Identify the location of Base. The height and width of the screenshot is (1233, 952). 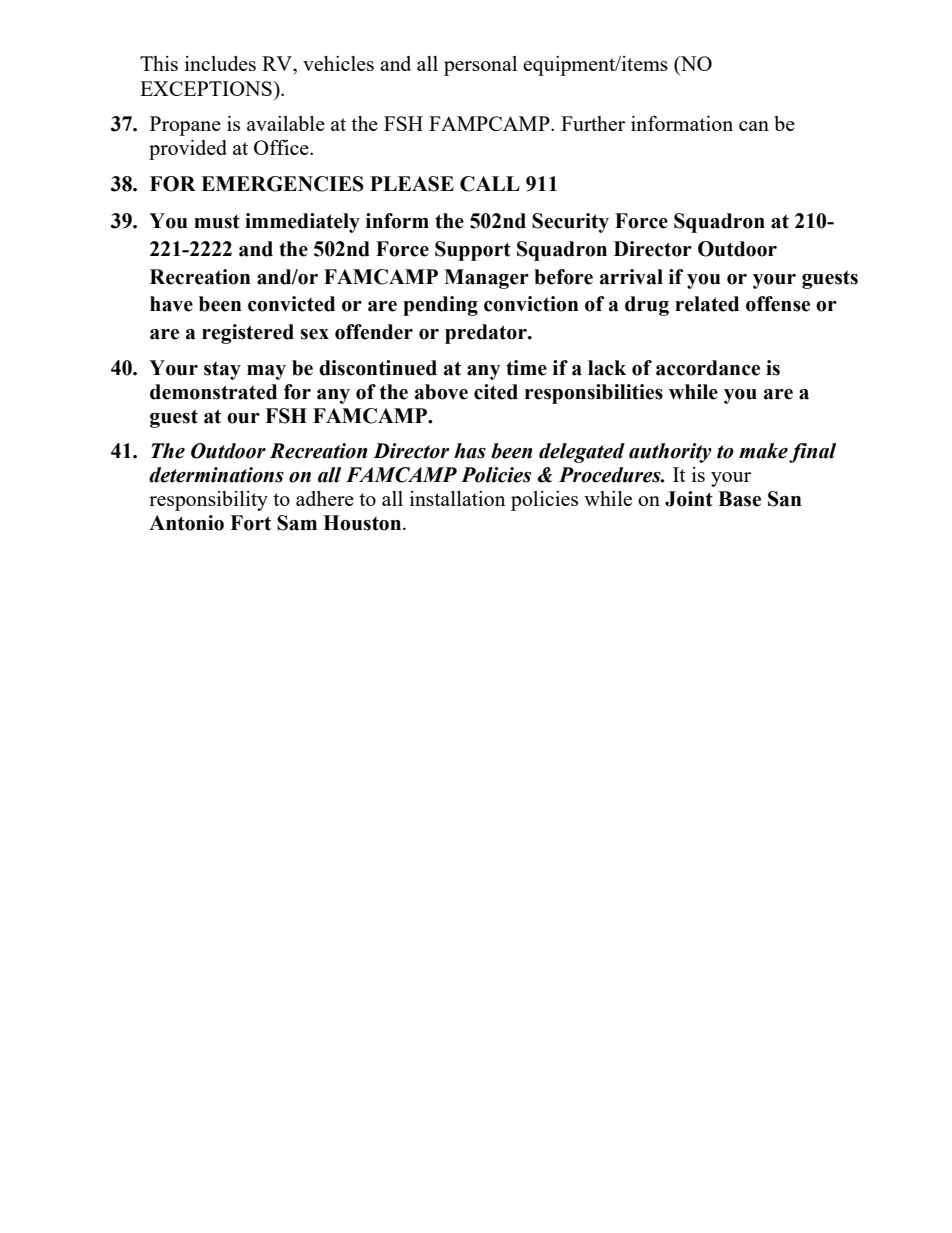
(739, 499).
